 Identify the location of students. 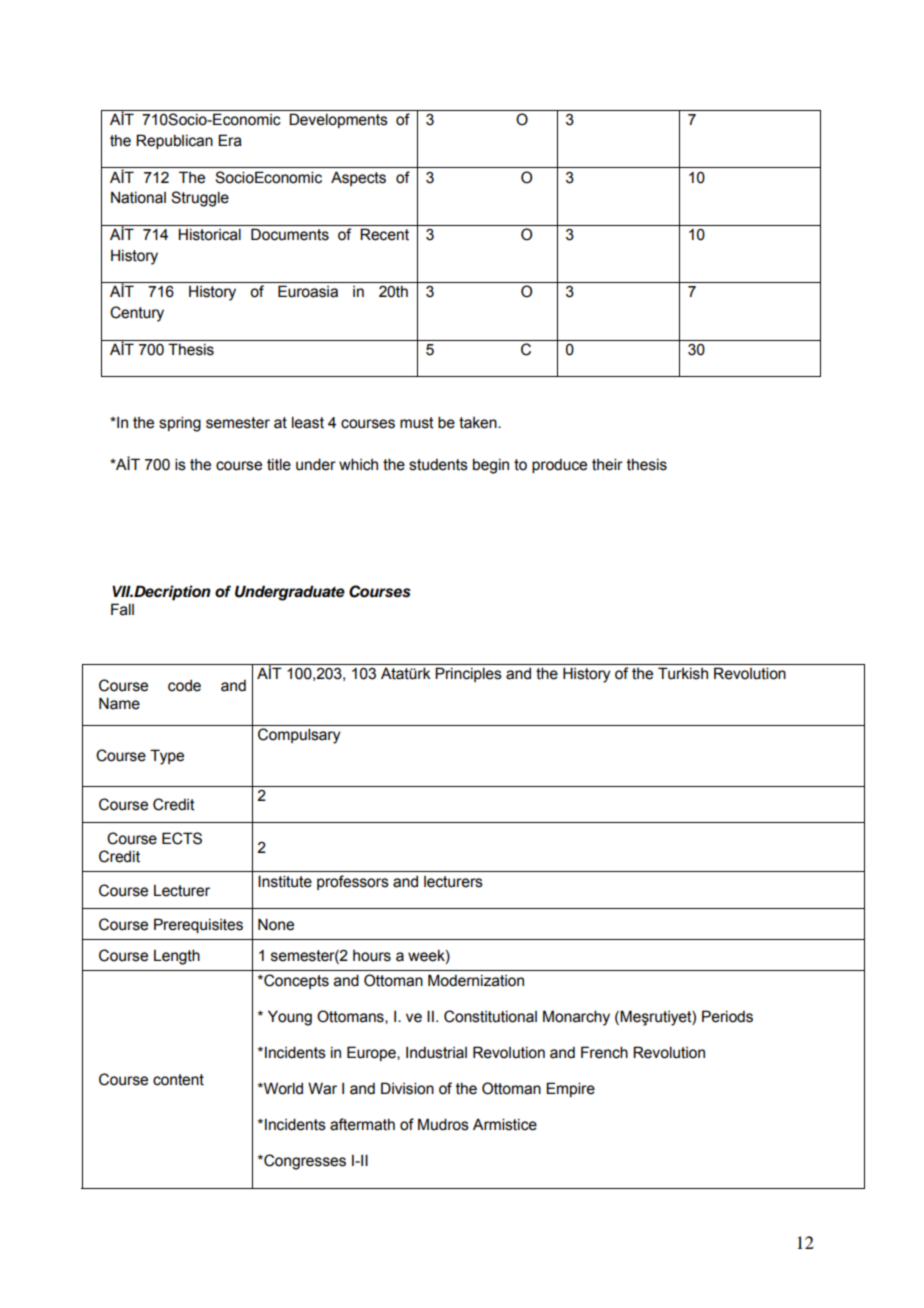
(438, 465).
